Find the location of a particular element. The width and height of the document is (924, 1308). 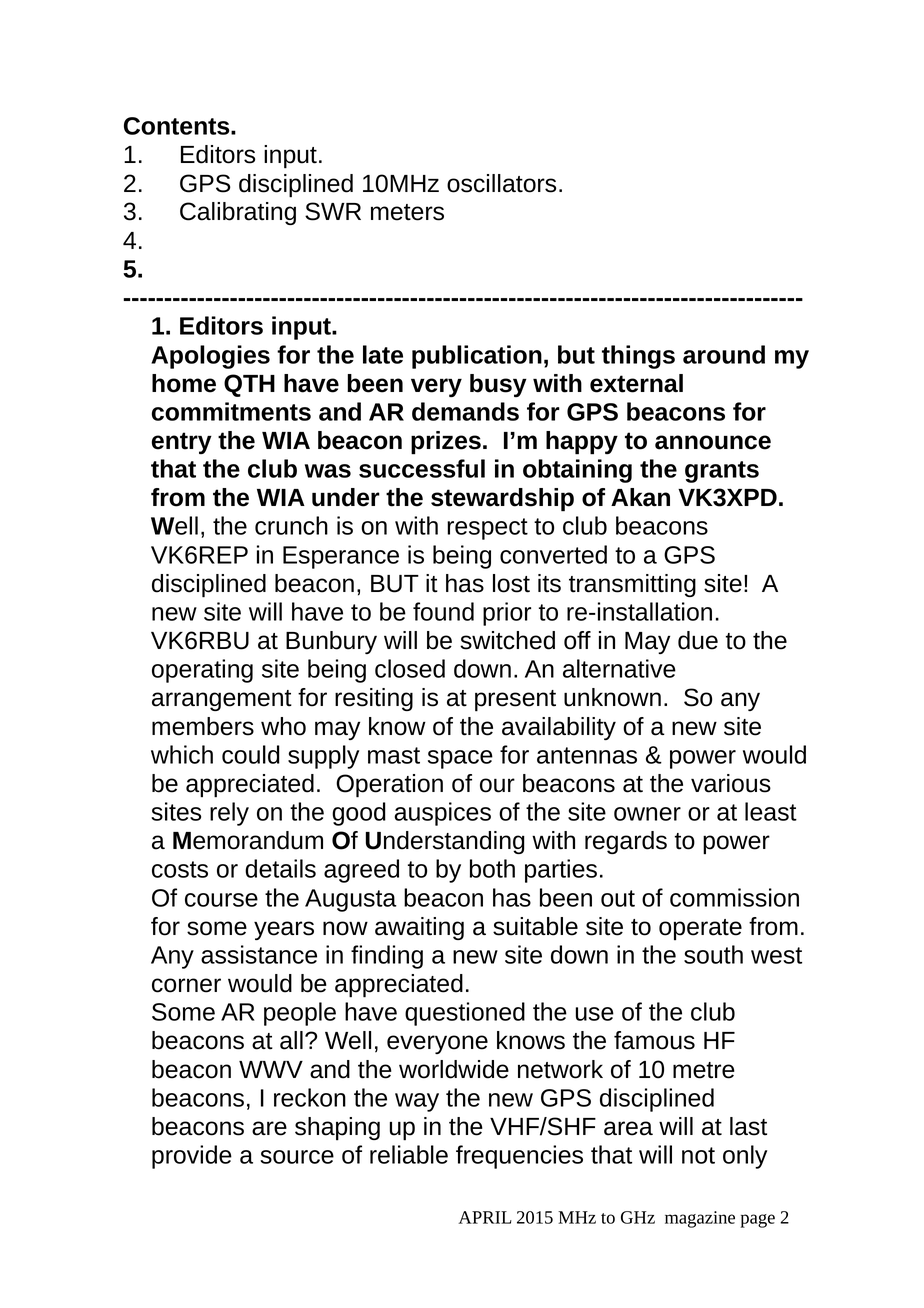

assistance is located at coordinates (259, 954).
